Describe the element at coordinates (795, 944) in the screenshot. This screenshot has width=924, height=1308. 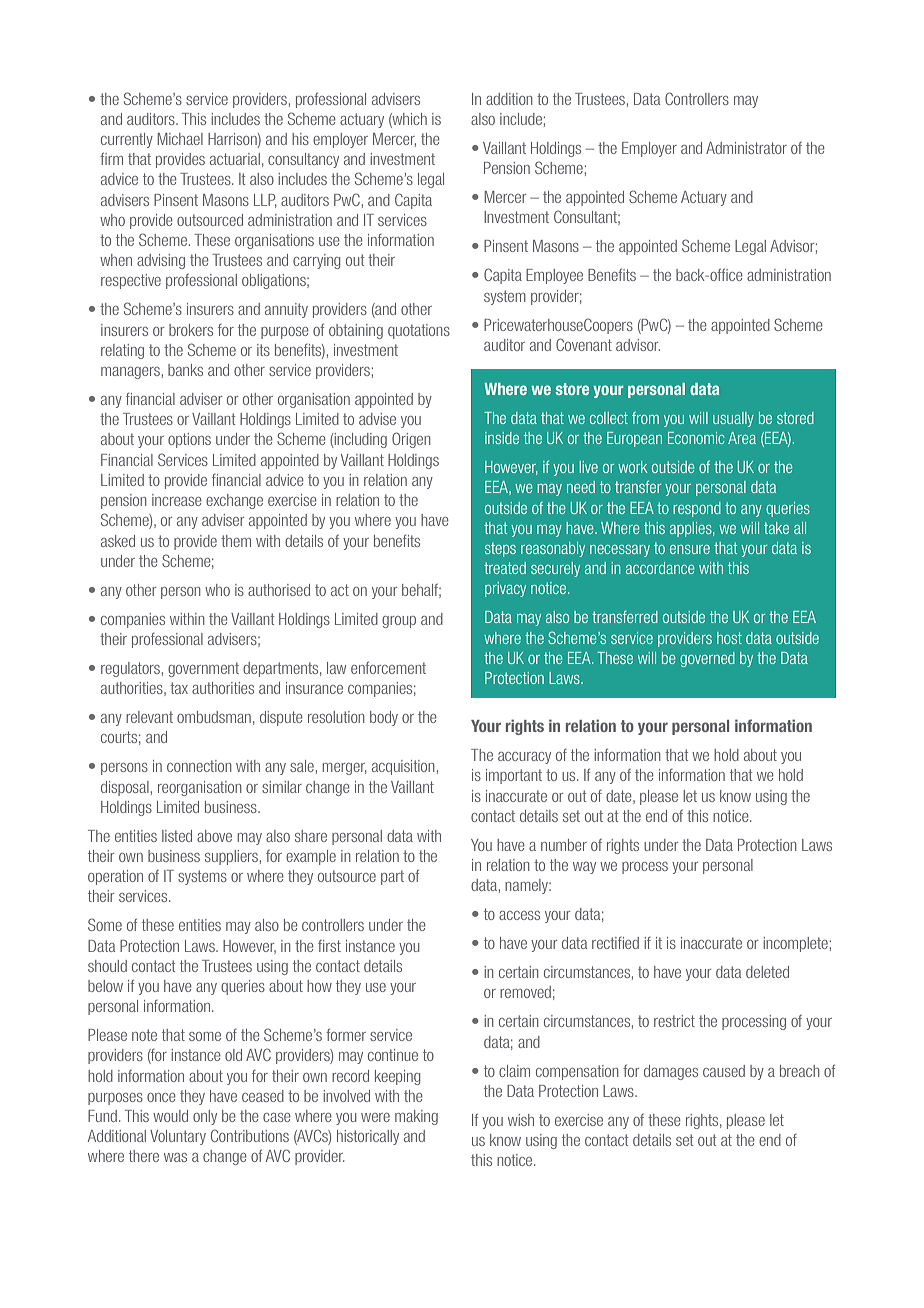
I see `incomplete` at that location.
